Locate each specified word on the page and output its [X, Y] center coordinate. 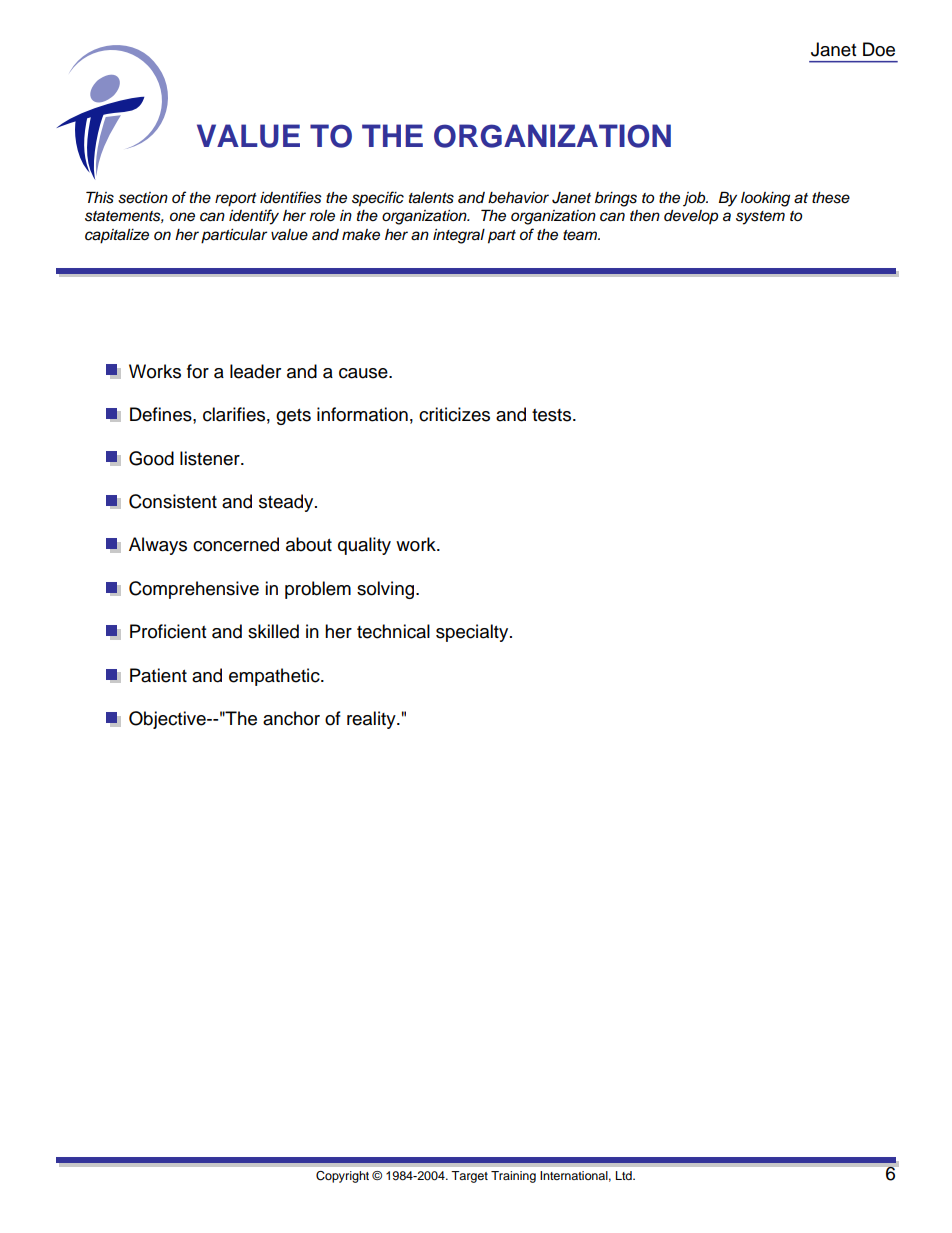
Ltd [625, 1175]
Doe [879, 49]
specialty [473, 633]
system [760, 218]
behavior [518, 198]
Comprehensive [194, 590]
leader [255, 371]
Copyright [342, 1177]
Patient [158, 675]
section [143, 198]
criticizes [454, 414]
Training [513, 1177]
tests [553, 415]
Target [469, 1177]
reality [372, 720]
